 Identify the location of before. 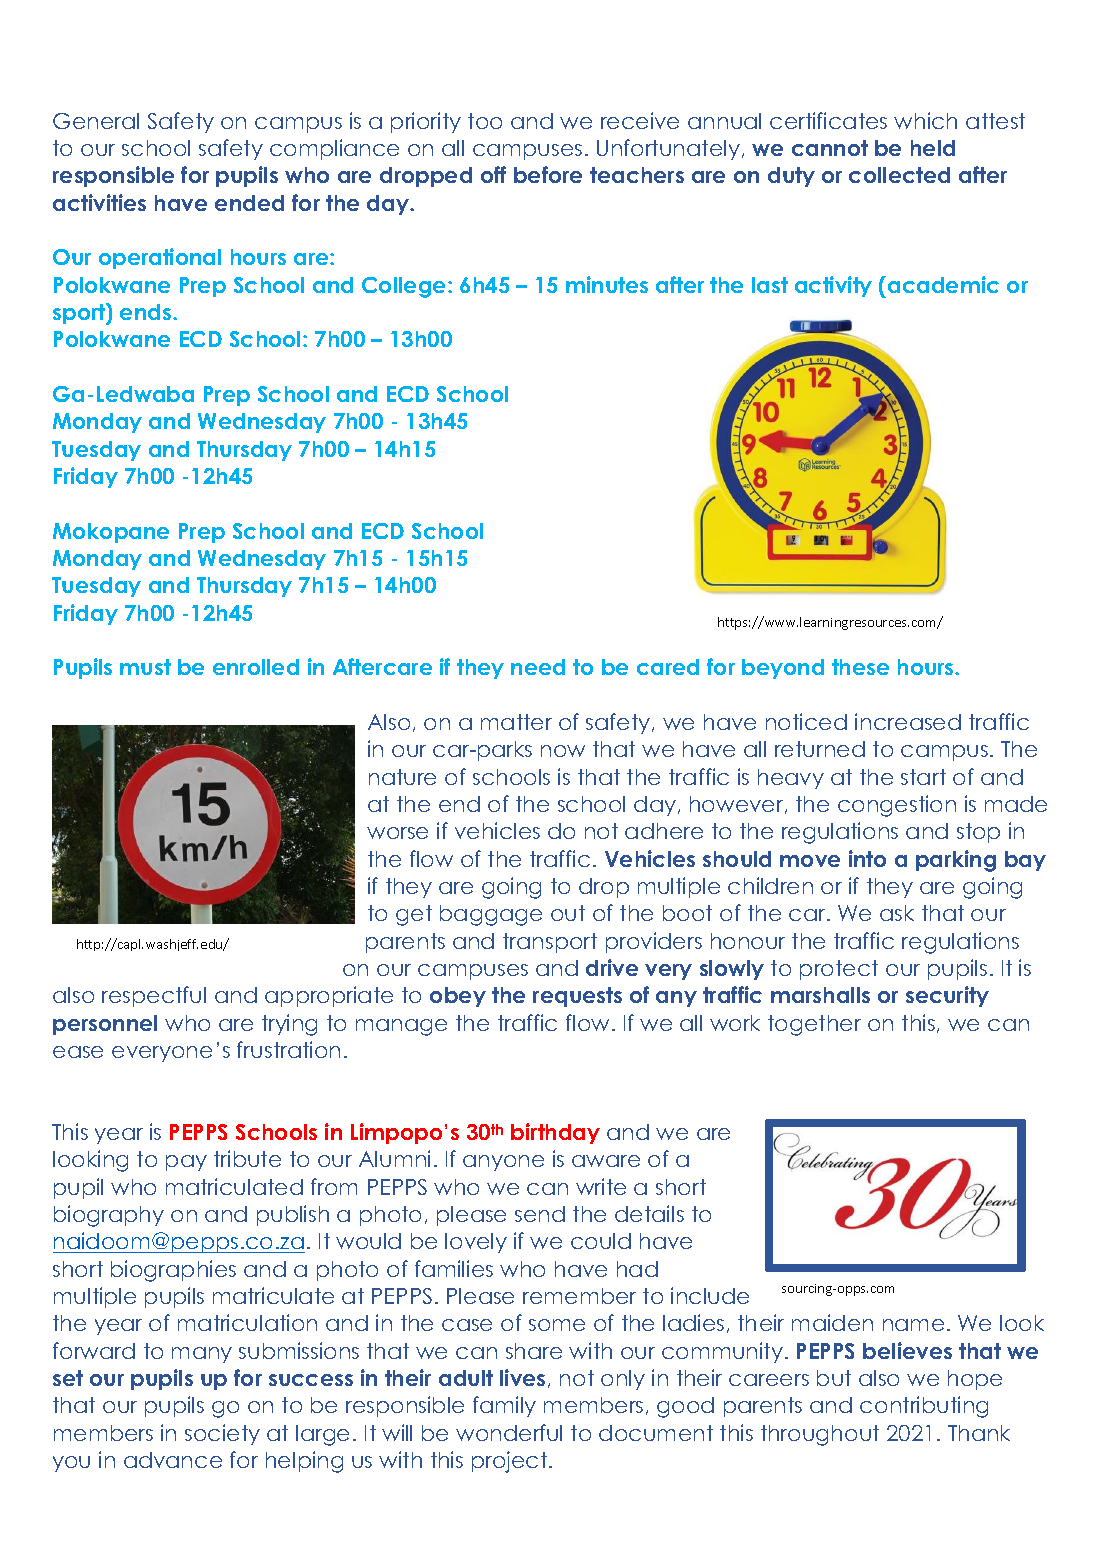
(548, 174).
